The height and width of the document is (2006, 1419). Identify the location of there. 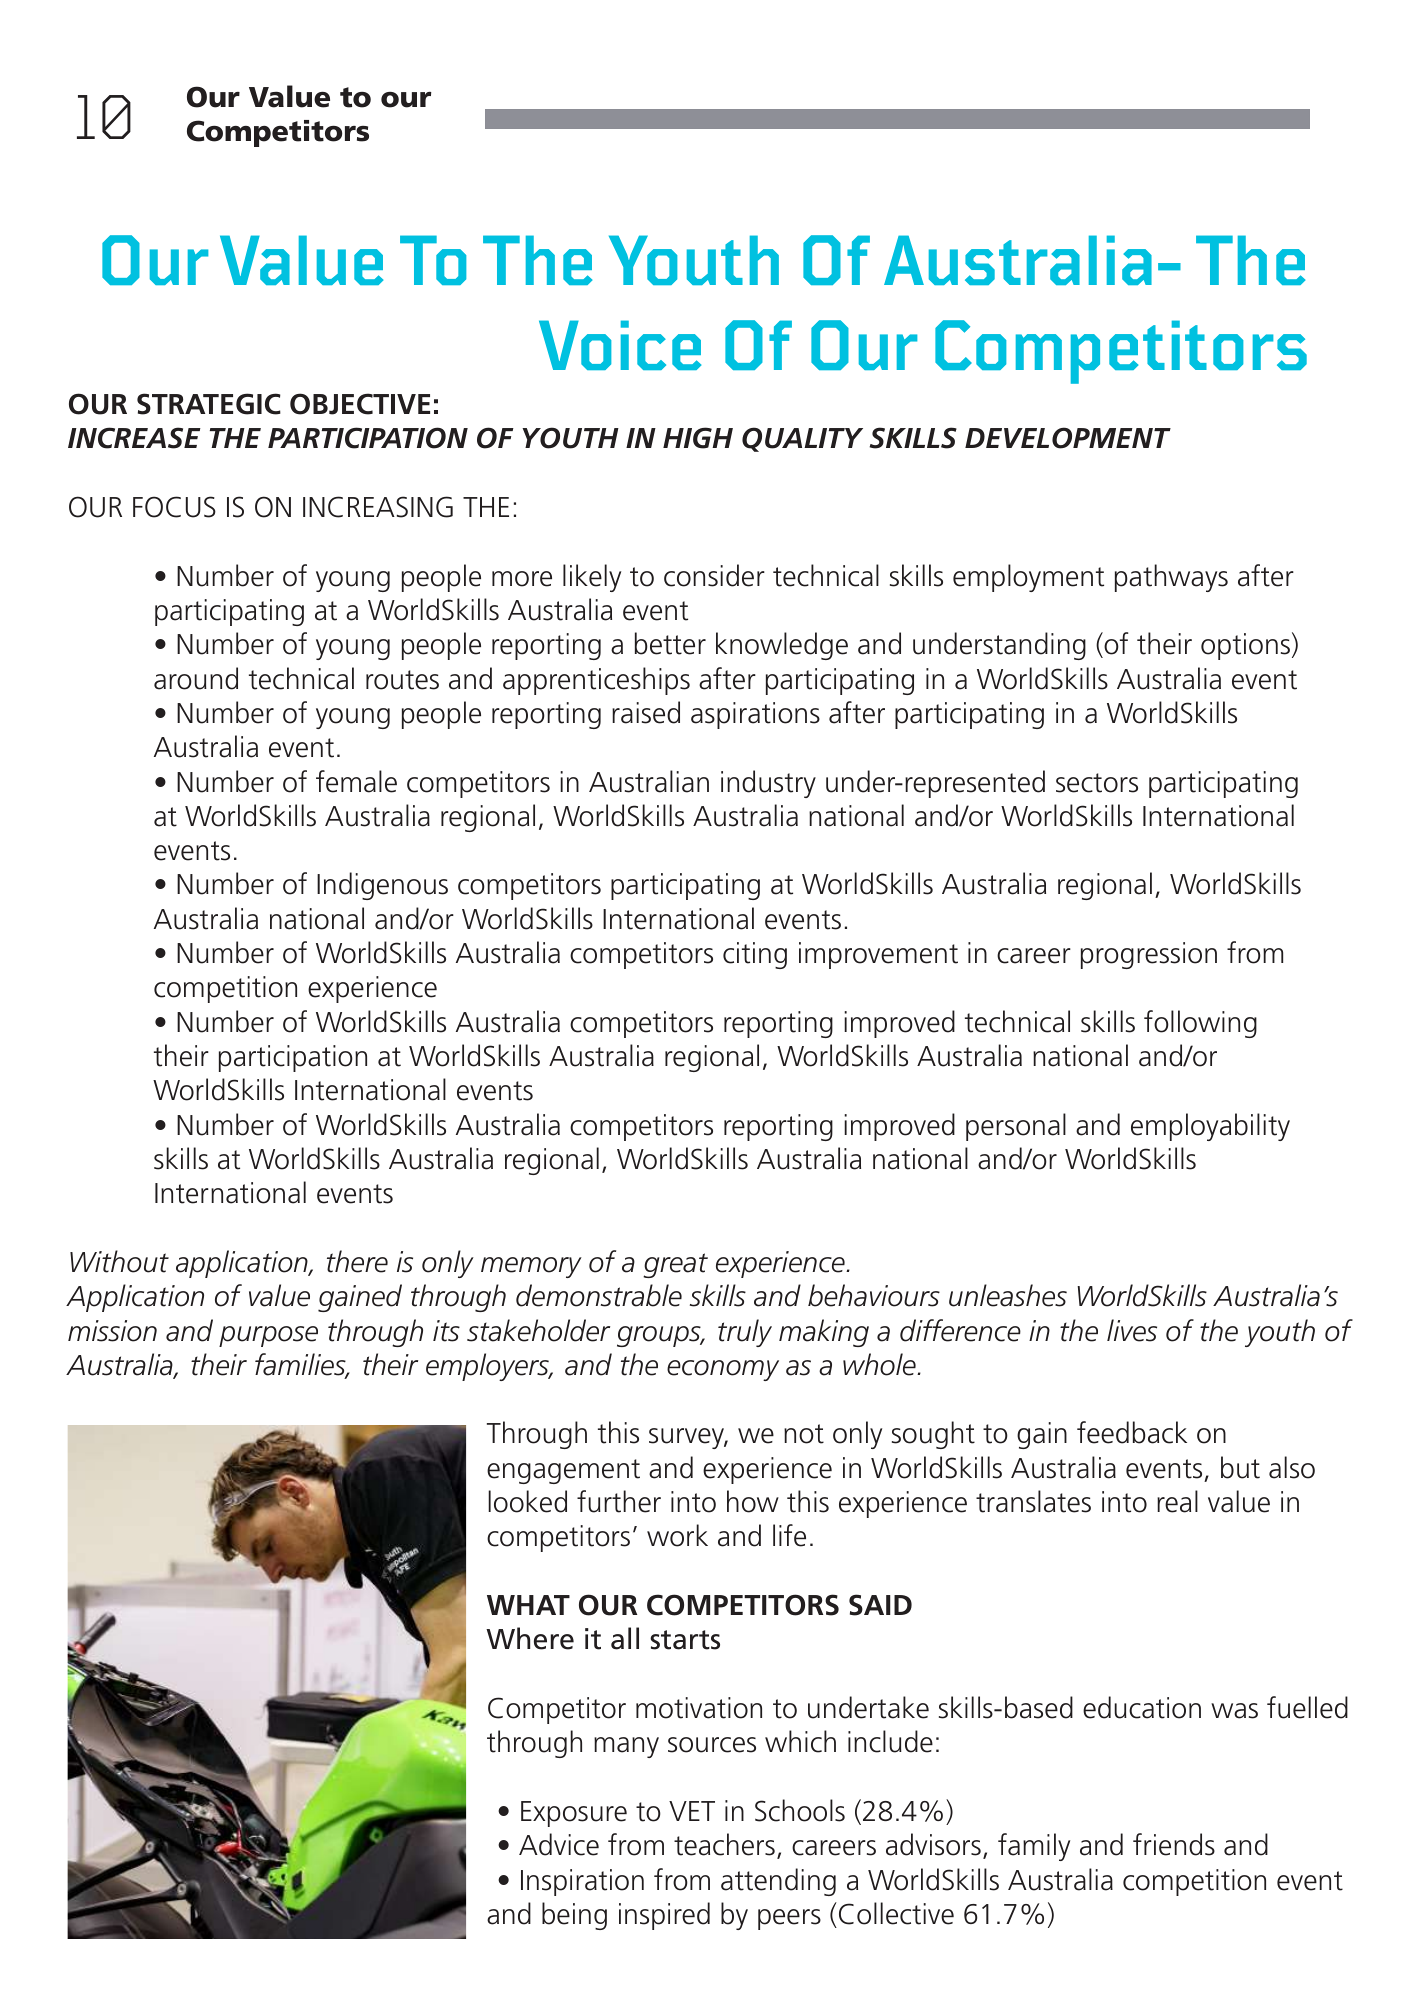
(357, 1261).
